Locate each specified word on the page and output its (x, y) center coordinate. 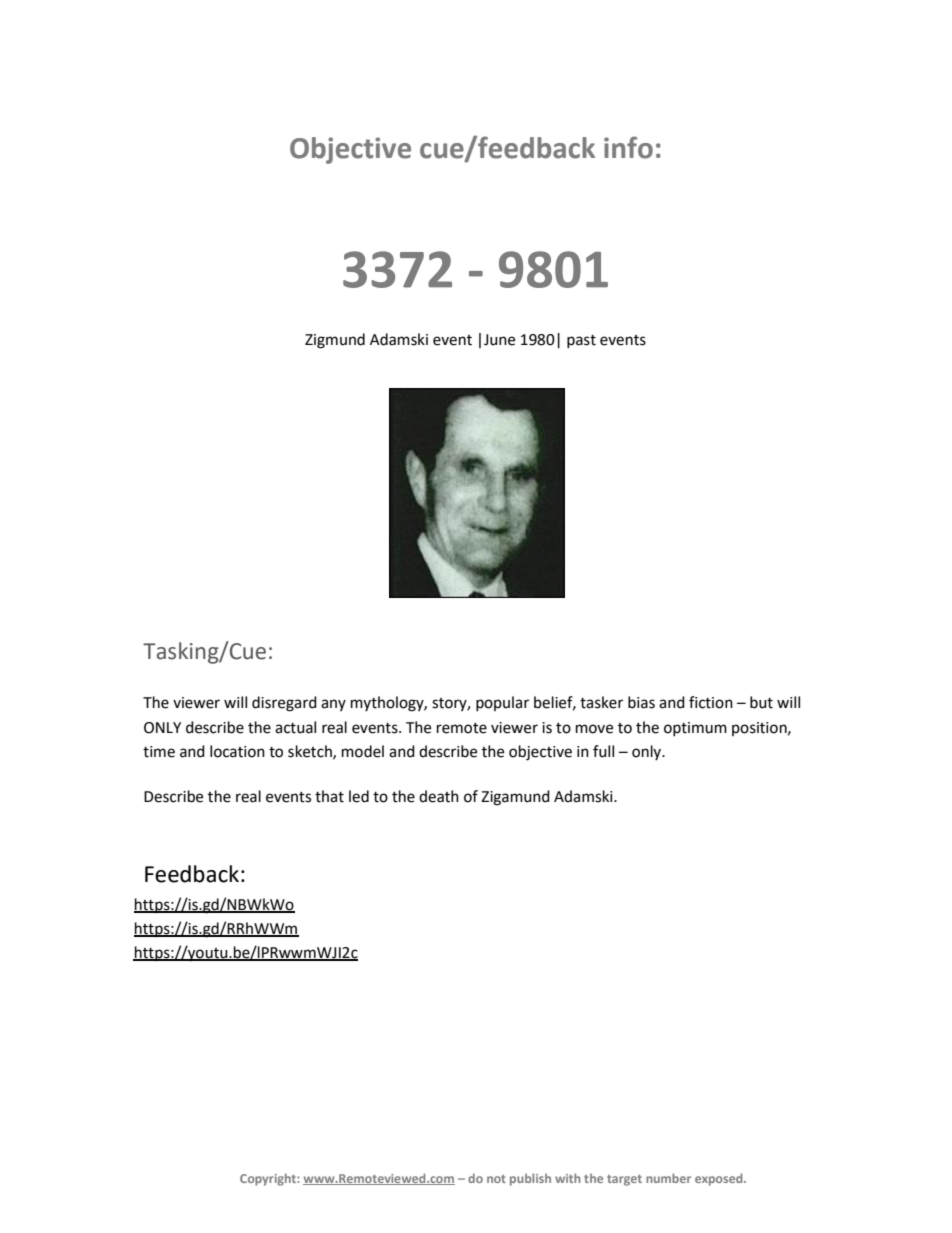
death (439, 796)
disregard (284, 704)
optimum (695, 729)
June (499, 340)
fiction (711, 702)
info (628, 147)
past (581, 341)
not (496, 1179)
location (237, 751)
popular (502, 703)
